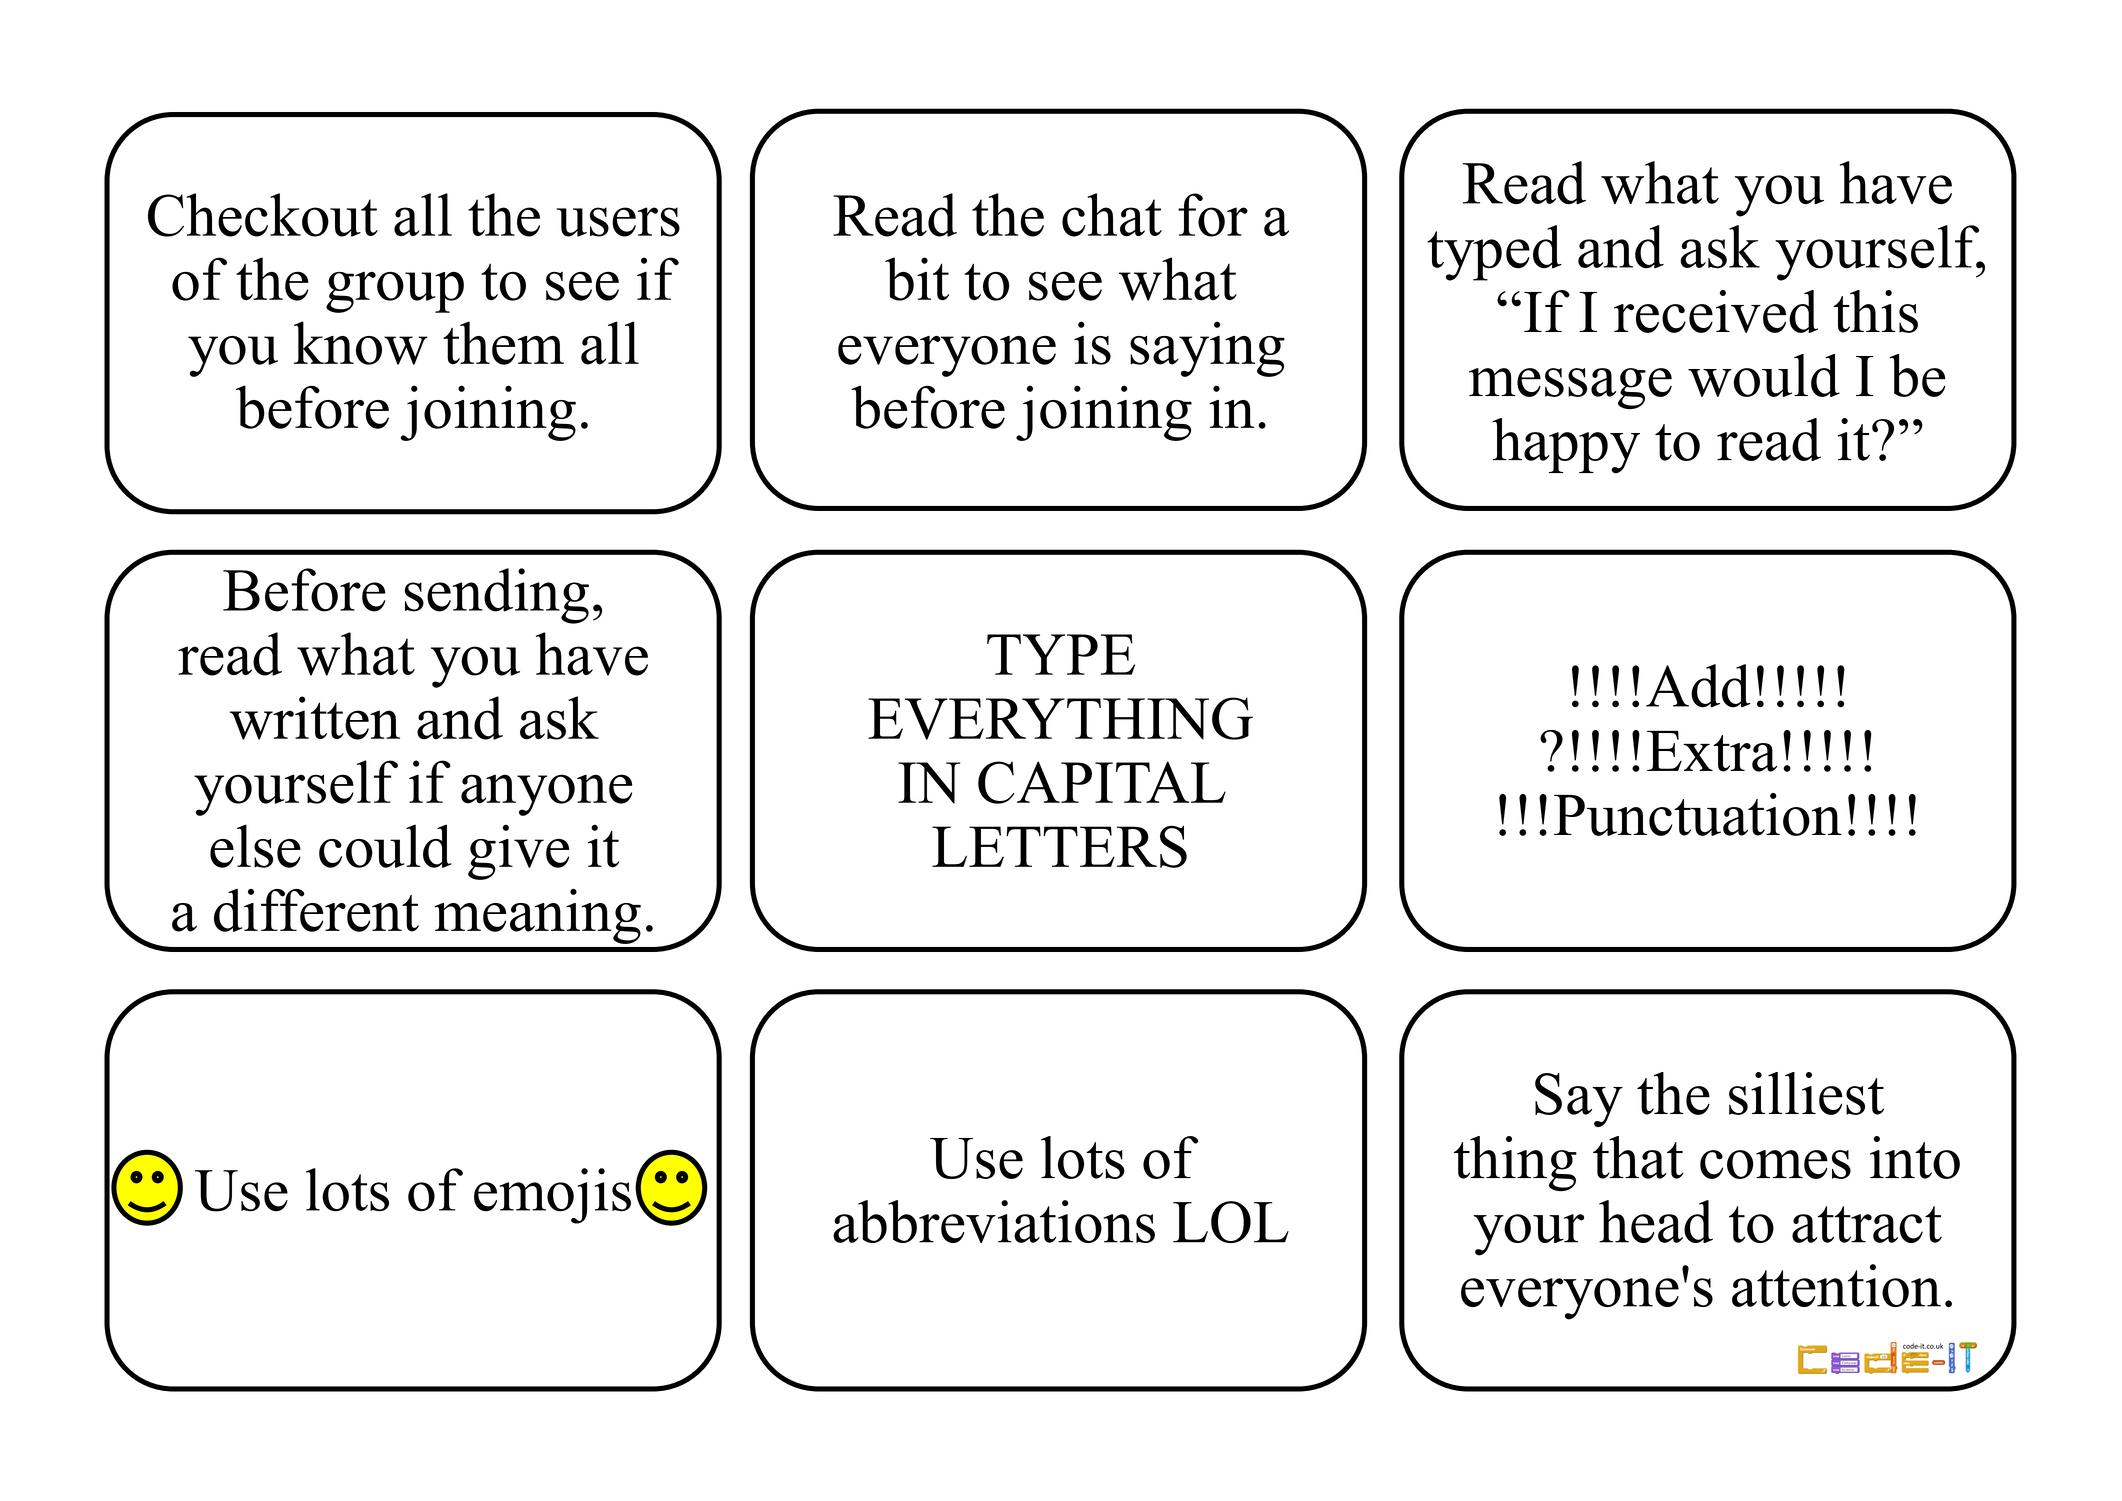  Describe the element at coordinates (994, 1221) in the page. I see `abbreviations` at that location.
